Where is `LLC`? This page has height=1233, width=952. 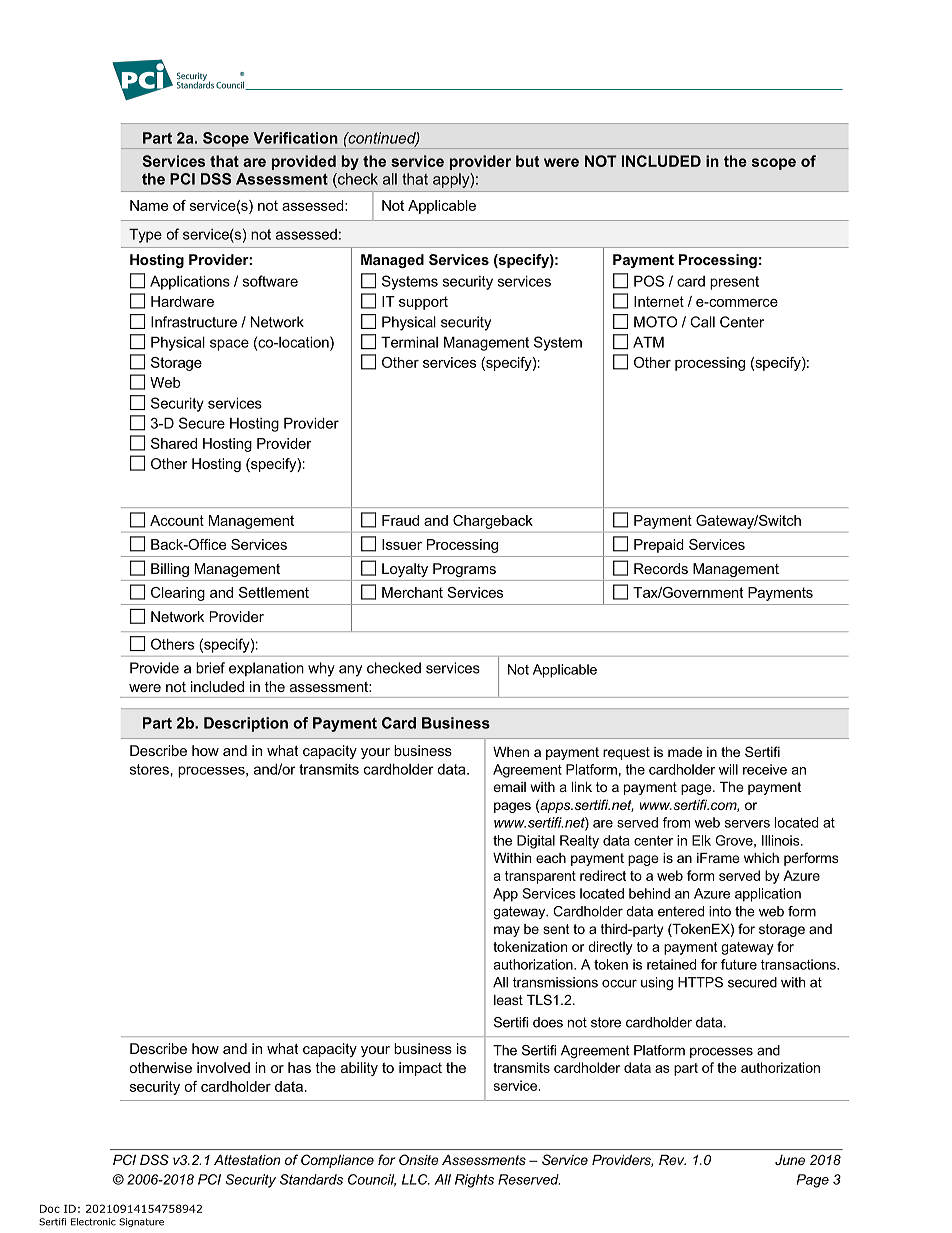
LLC is located at coordinates (416, 1179).
